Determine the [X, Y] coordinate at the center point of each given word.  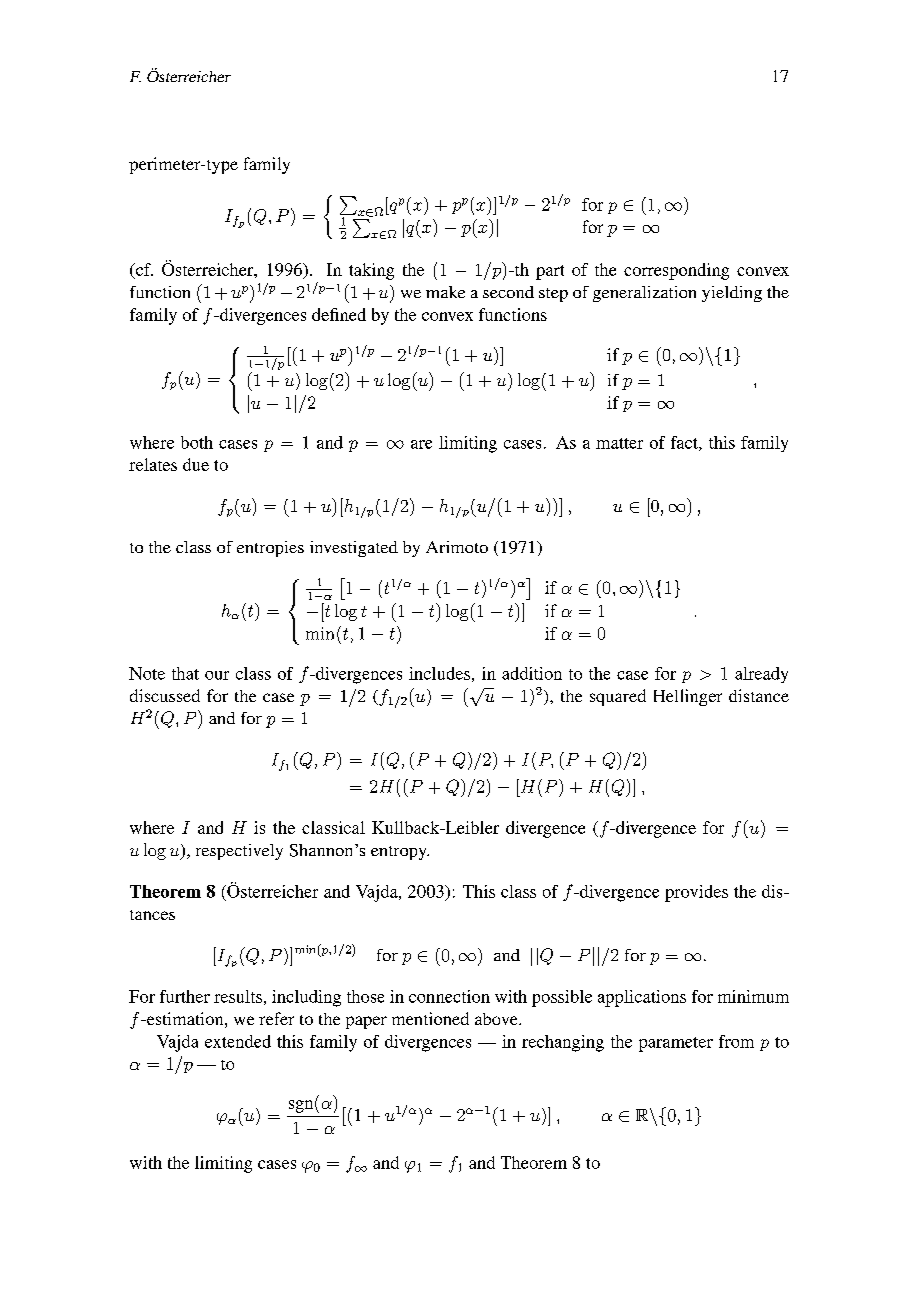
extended [238, 1041]
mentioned [430, 1018]
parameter [676, 1044]
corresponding [676, 271]
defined [339, 314]
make [445, 292]
